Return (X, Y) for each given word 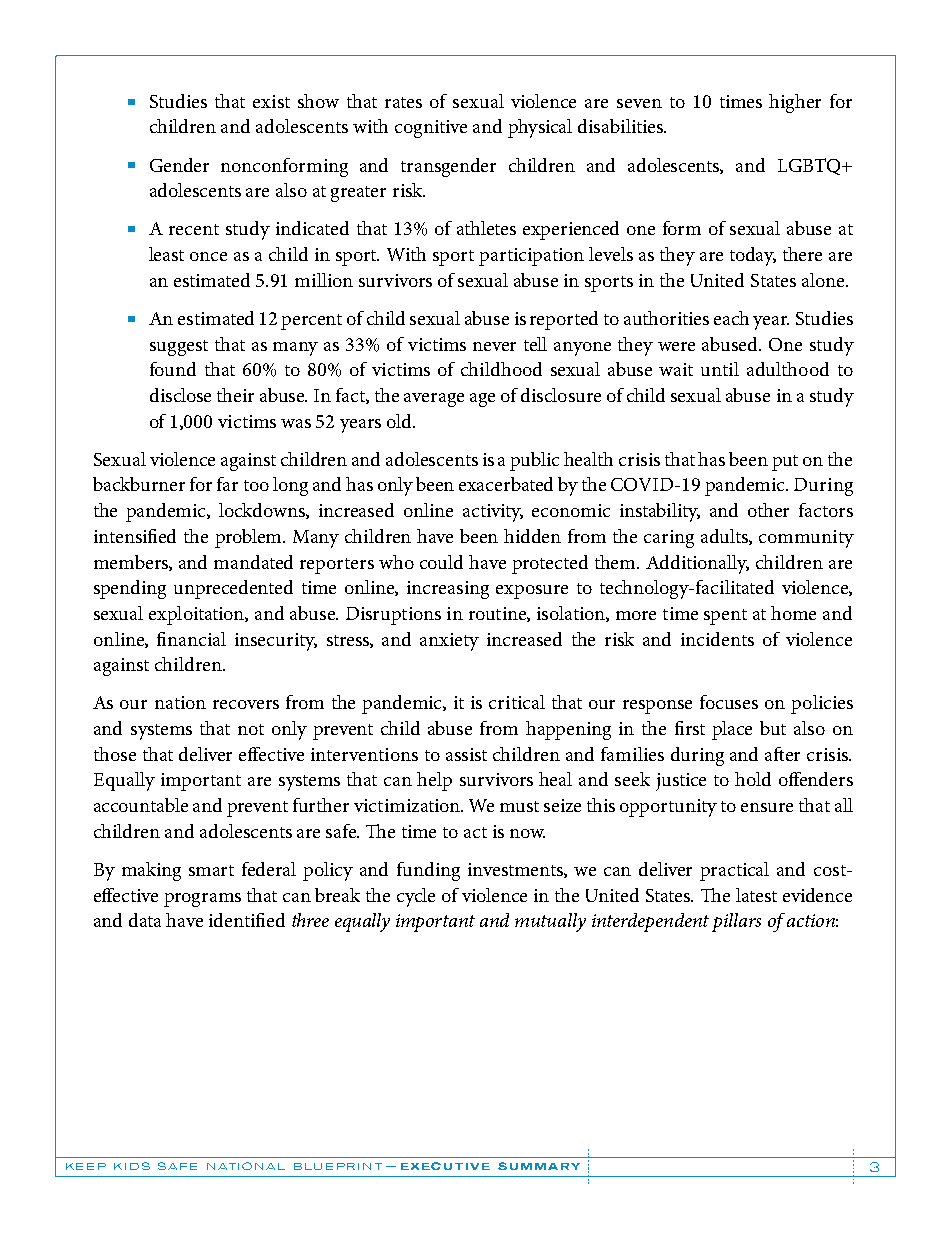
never (494, 346)
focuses (729, 702)
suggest (179, 348)
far (227, 484)
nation (180, 702)
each (731, 318)
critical (517, 702)
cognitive (431, 129)
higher (795, 103)
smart (211, 870)
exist (271, 101)
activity (493, 513)
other (768, 510)
